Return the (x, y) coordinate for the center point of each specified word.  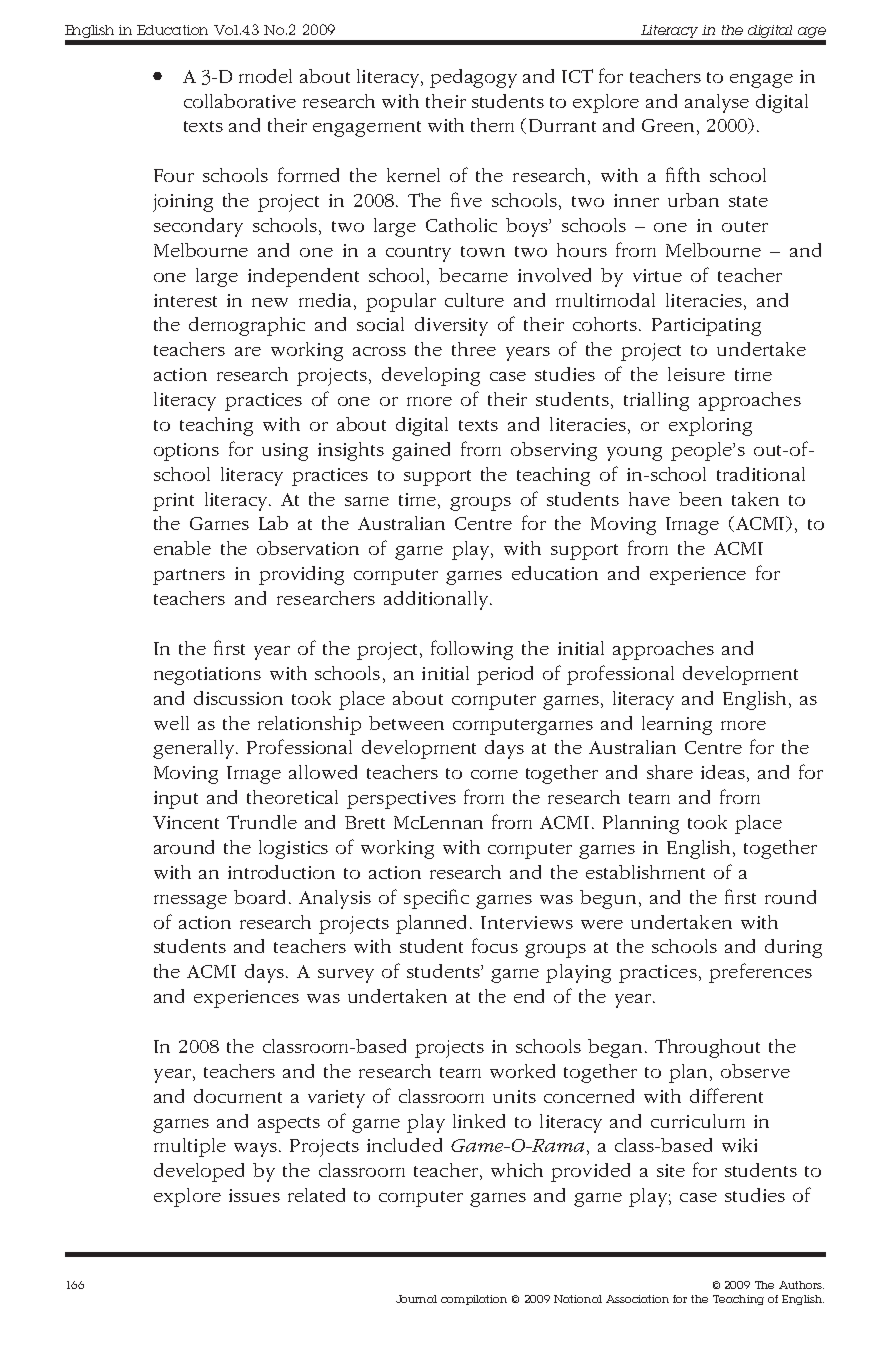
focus (495, 945)
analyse (717, 103)
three (474, 349)
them (492, 125)
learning (677, 725)
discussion (238, 698)
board (259, 897)
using (285, 452)
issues (254, 1195)
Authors (801, 1285)
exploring (710, 426)
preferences (760, 973)
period (505, 675)
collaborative (240, 101)
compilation (474, 1300)
